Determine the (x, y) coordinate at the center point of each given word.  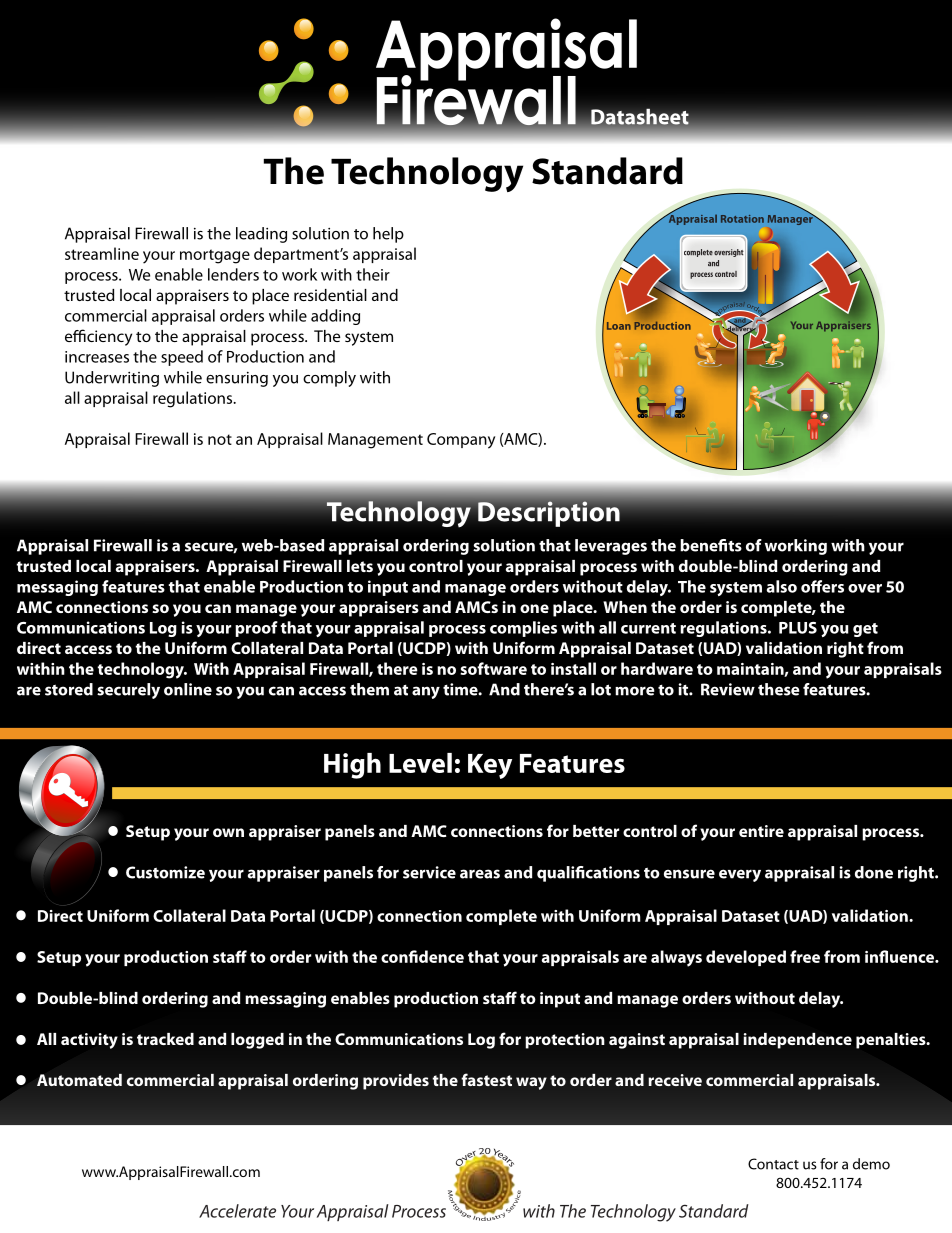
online (188, 689)
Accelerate (237, 1211)
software (493, 668)
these (779, 689)
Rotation (742, 219)
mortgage (215, 256)
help (388, 235)
